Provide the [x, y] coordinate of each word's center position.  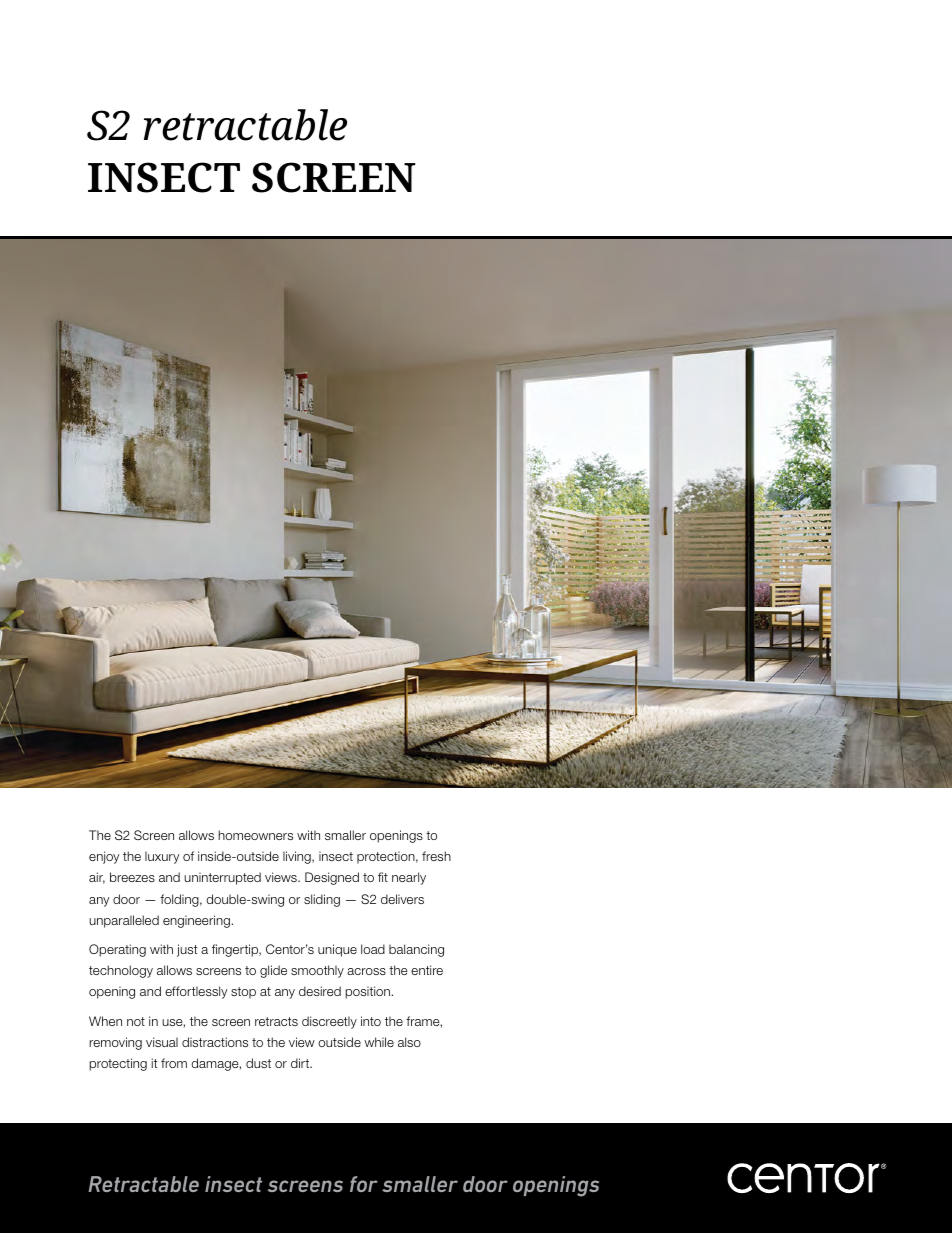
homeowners [255, 835]
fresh [436, 856]
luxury [162, 857]
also [409, 1042]
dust [258, 1063]
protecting [118, 1064]
